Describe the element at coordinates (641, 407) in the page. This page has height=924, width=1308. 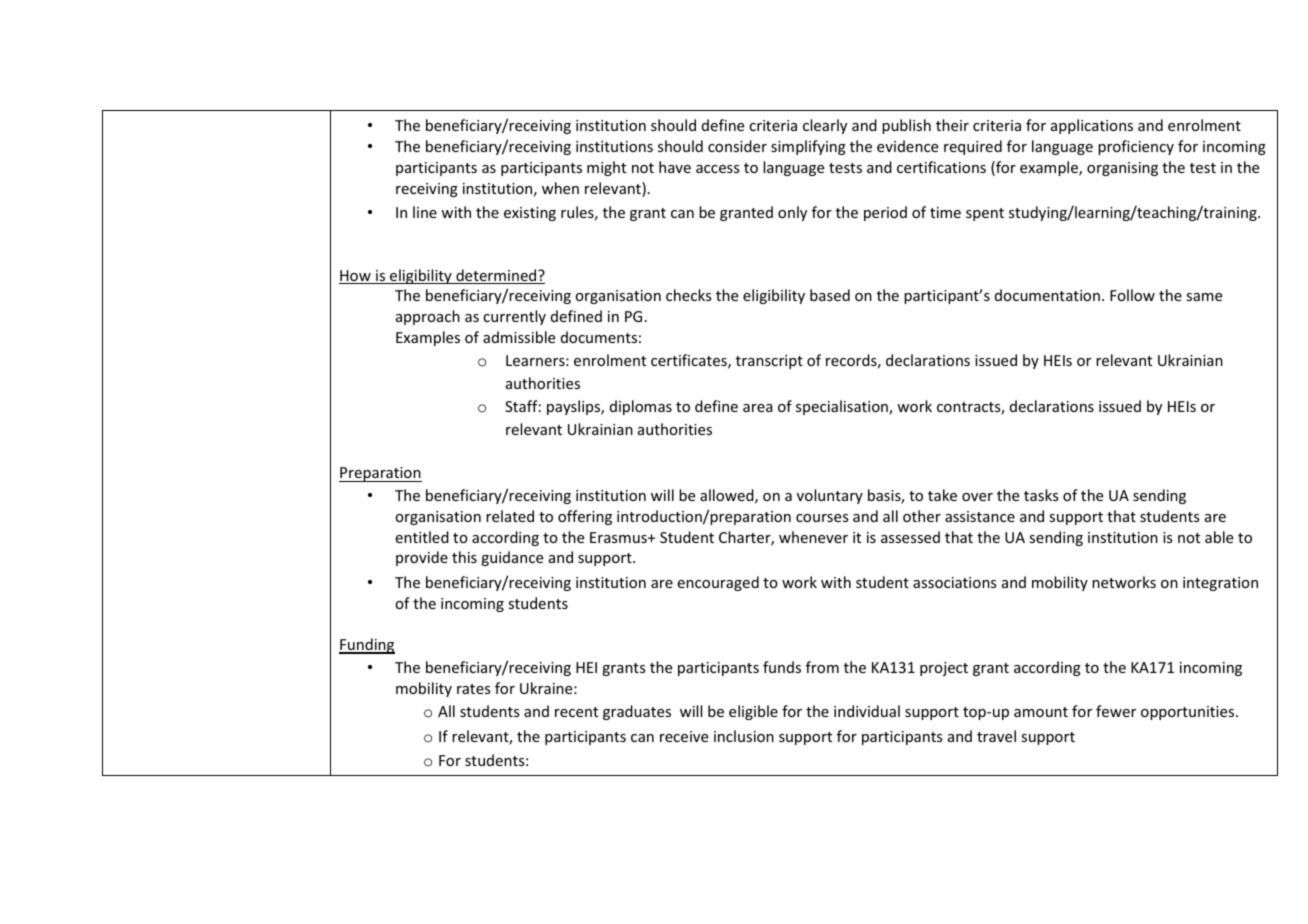
I see `diplomas` at that location.
